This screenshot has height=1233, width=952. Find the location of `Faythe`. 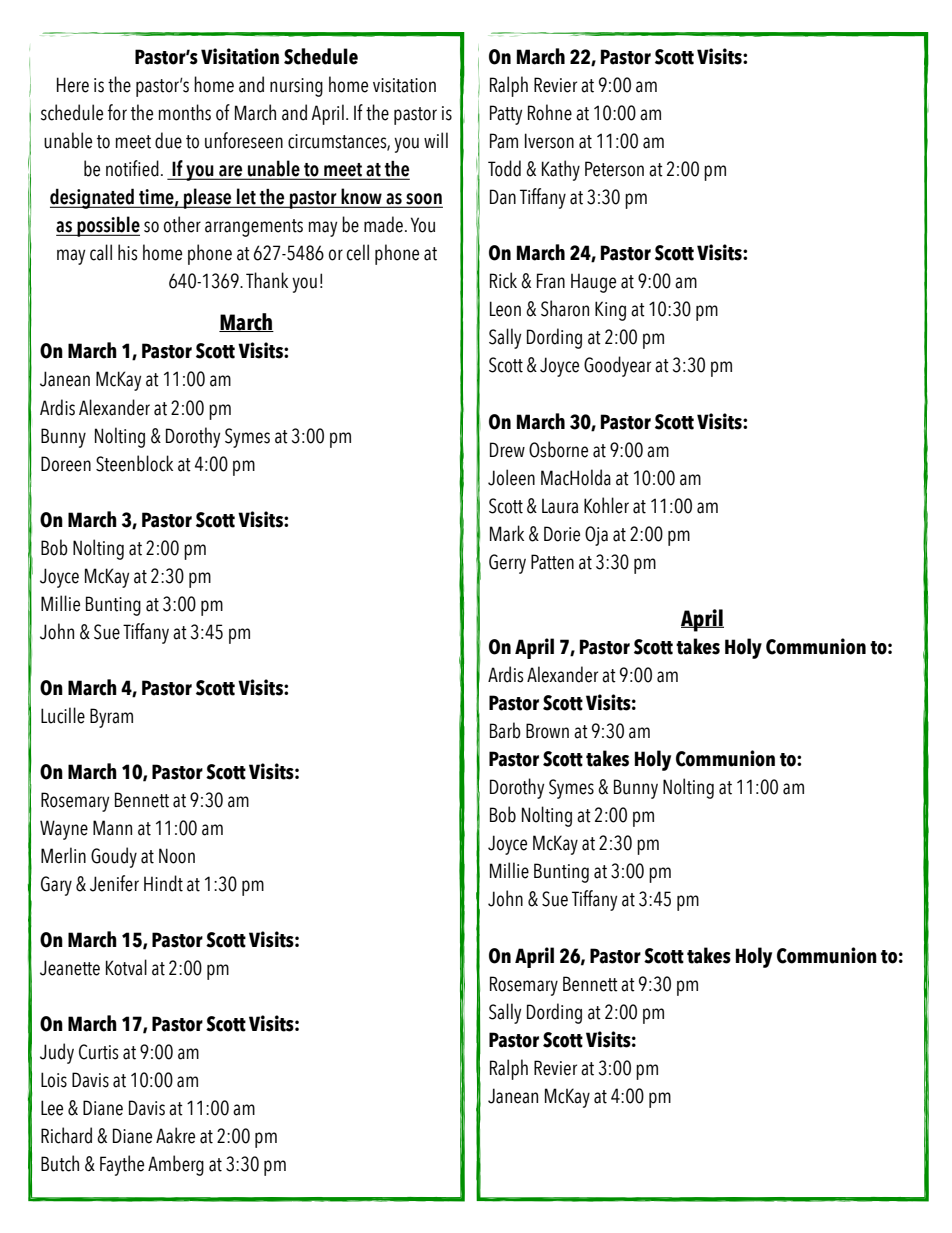

Faythe is located at coordinates (122, 1165).
